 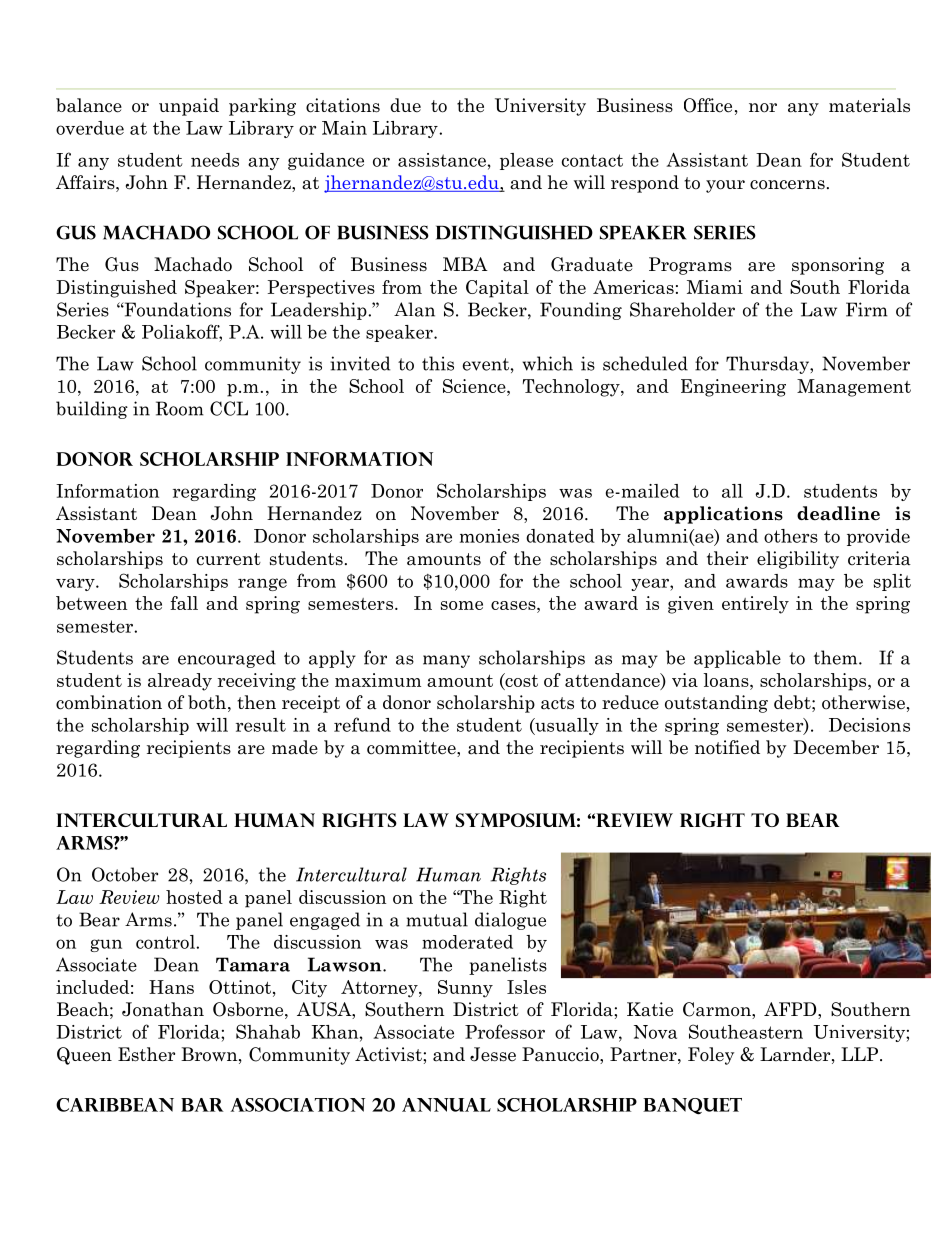 What do you see at coordinates (787, 185) in the screenshot?
I see `concerns` at bounding box center [787, 185].
